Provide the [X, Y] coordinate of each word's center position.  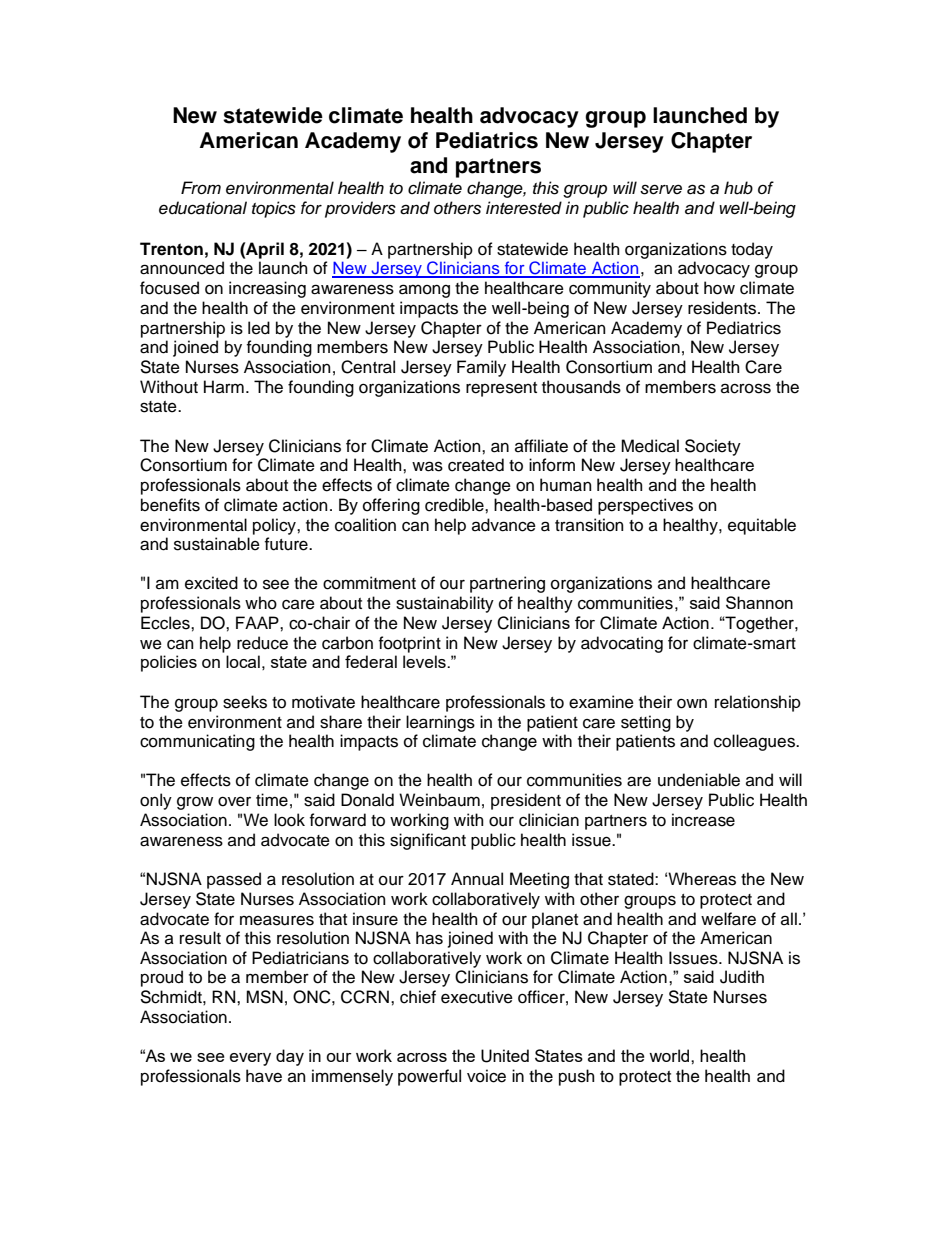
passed [234, 880]
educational [203, 208]
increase [703, 820]
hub [738, 188]
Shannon [759, 602]
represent [501, 389]
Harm [224, 386]
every [250, 1059]
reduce [262, 643]
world [670, 1055]
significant [428, 841]
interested [524, 208]
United [505, 1056]
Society [713, 447]
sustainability [445, 604]
